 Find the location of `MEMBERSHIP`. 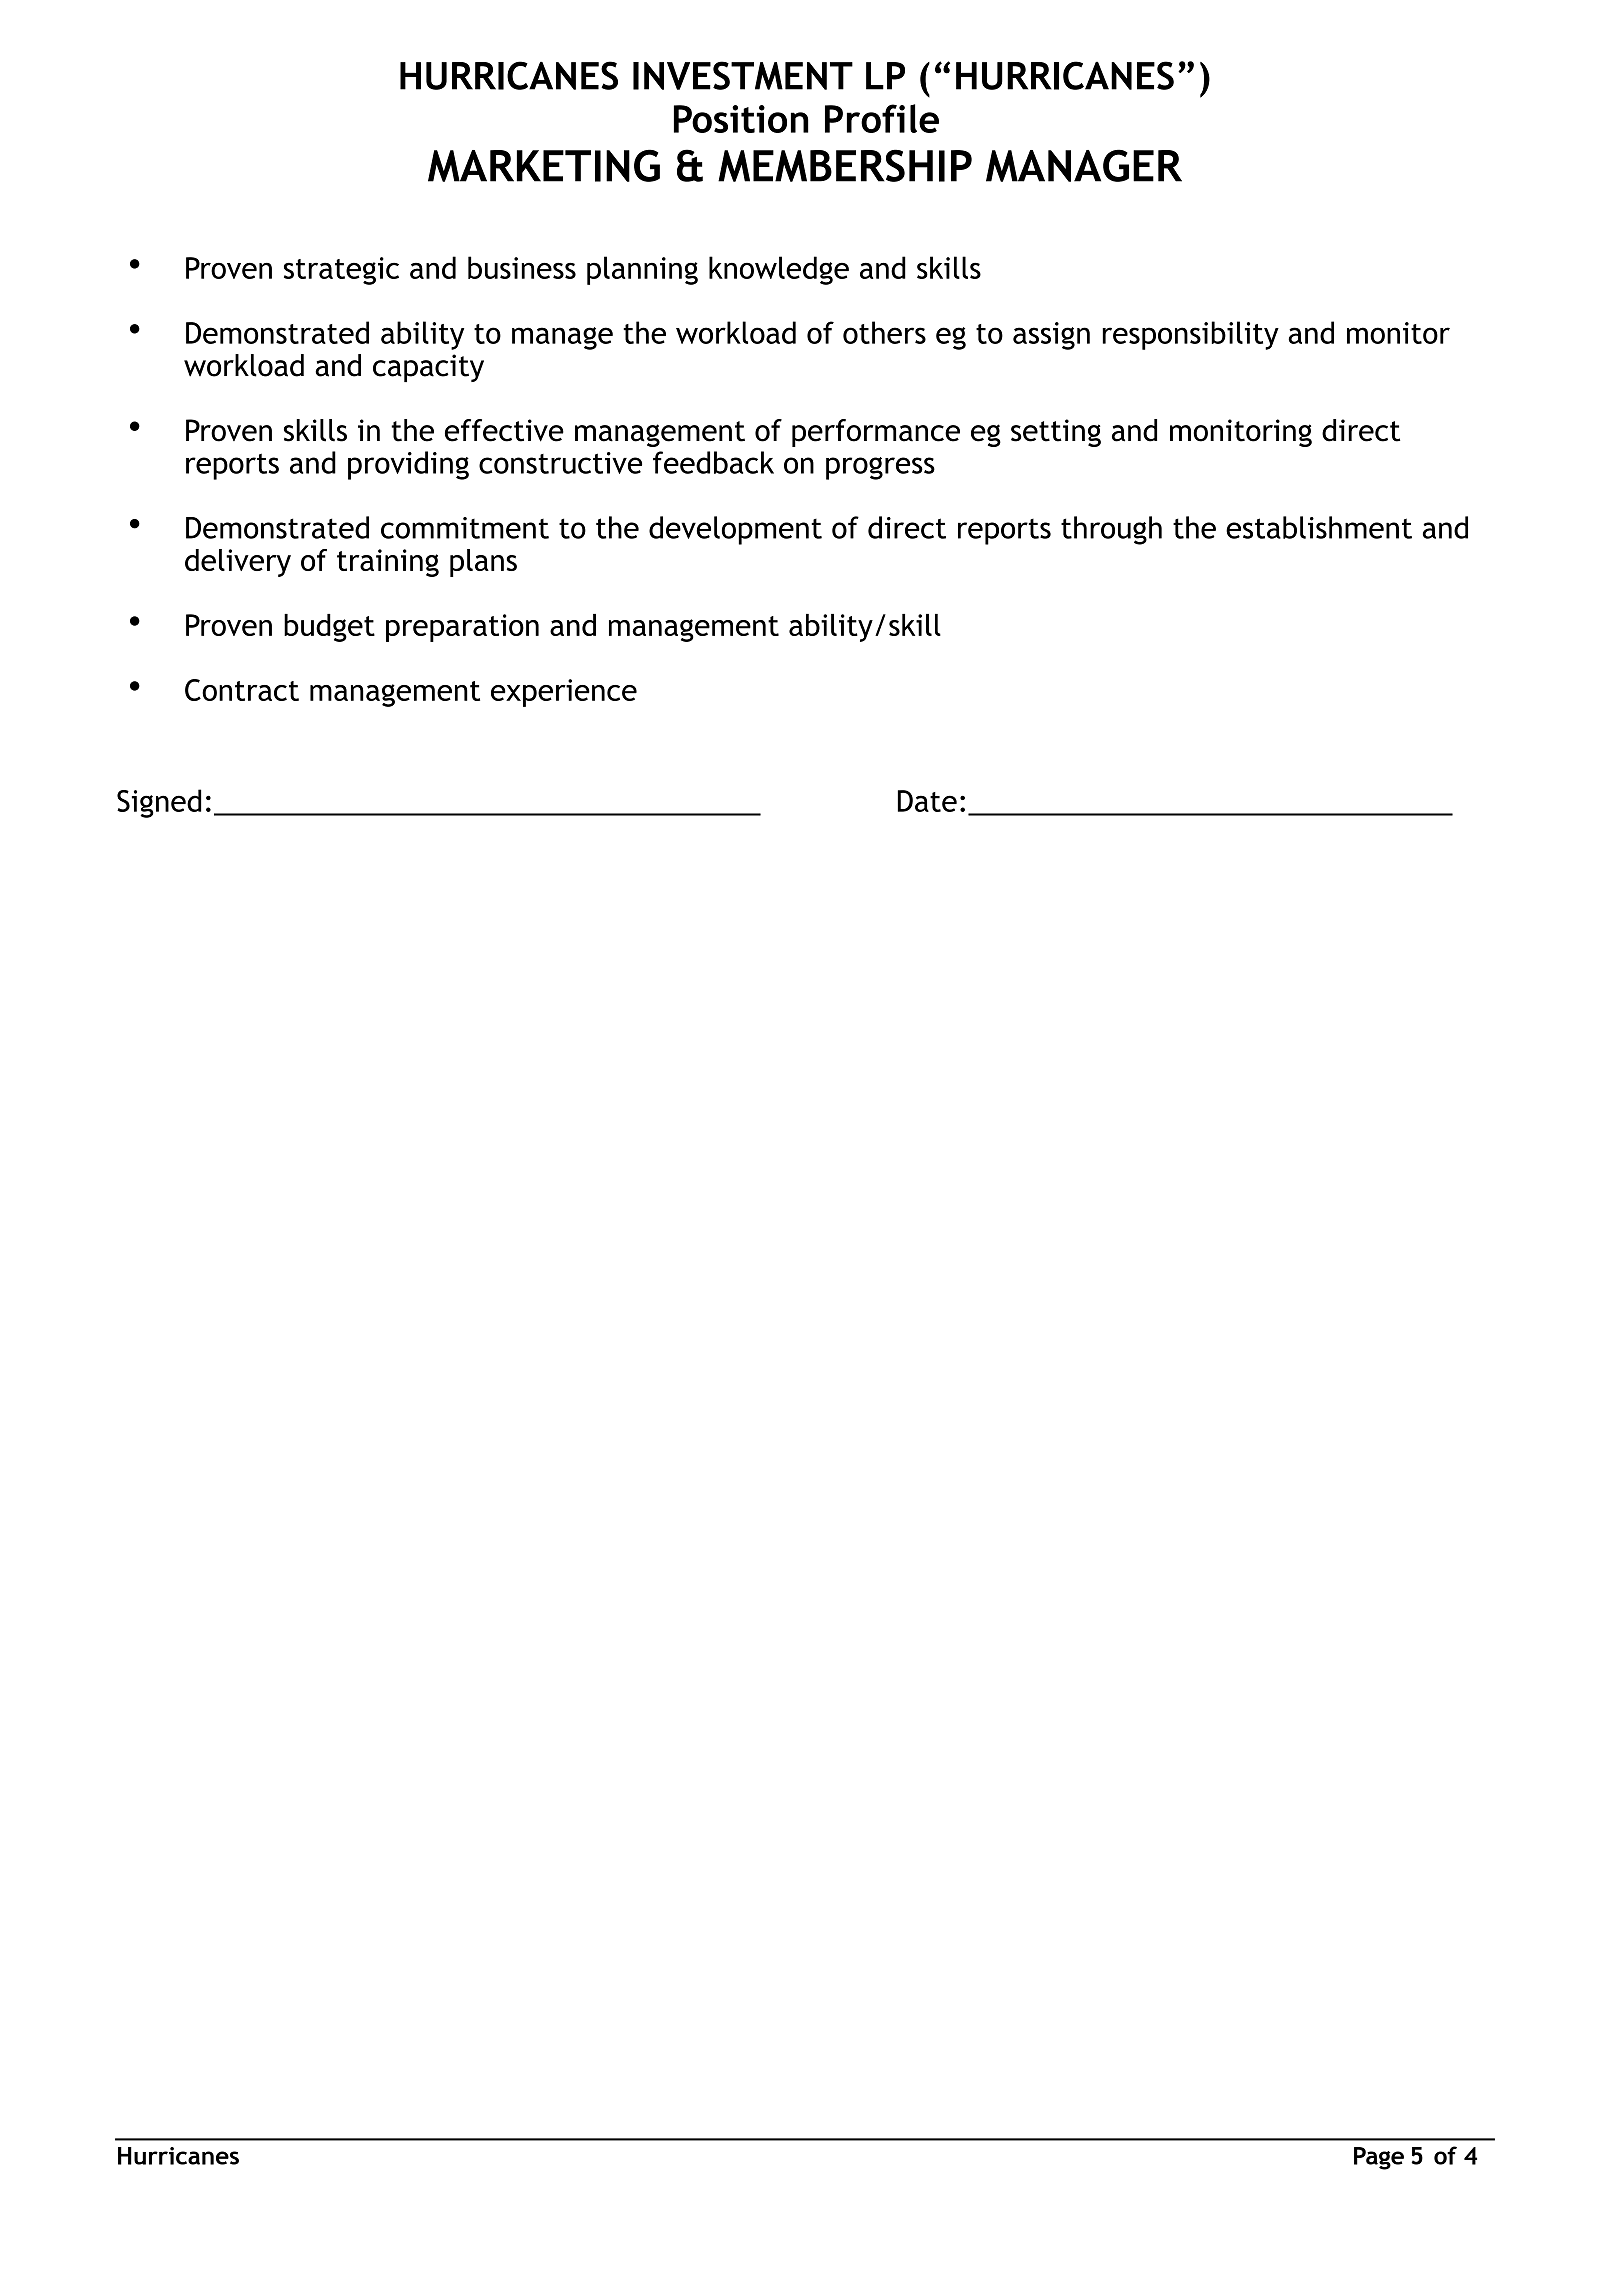

MEMBERSHIP is located at coordinates (845, 165).
